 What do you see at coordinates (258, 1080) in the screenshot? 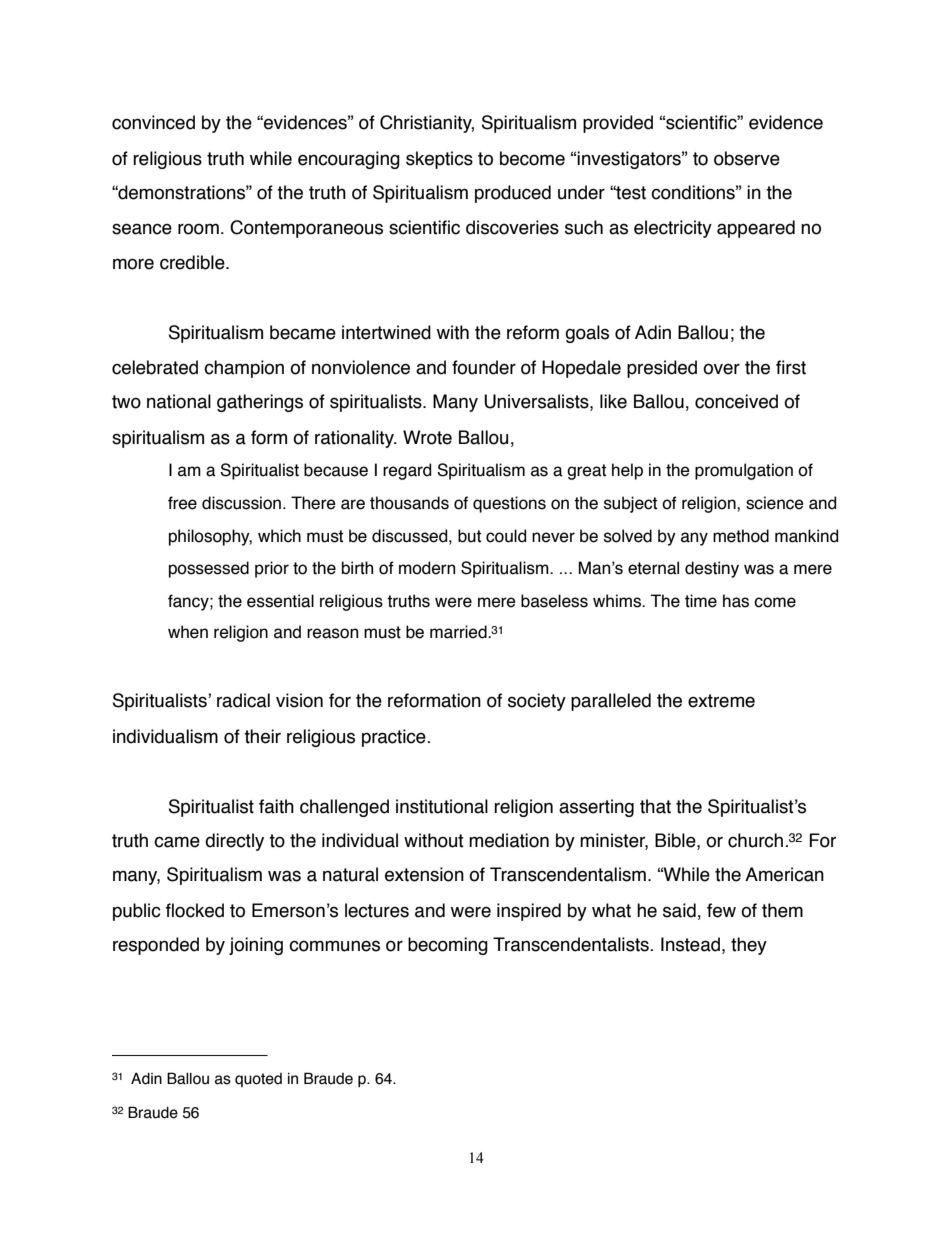
I see `quoted` at bounding box center [258, 1080].
